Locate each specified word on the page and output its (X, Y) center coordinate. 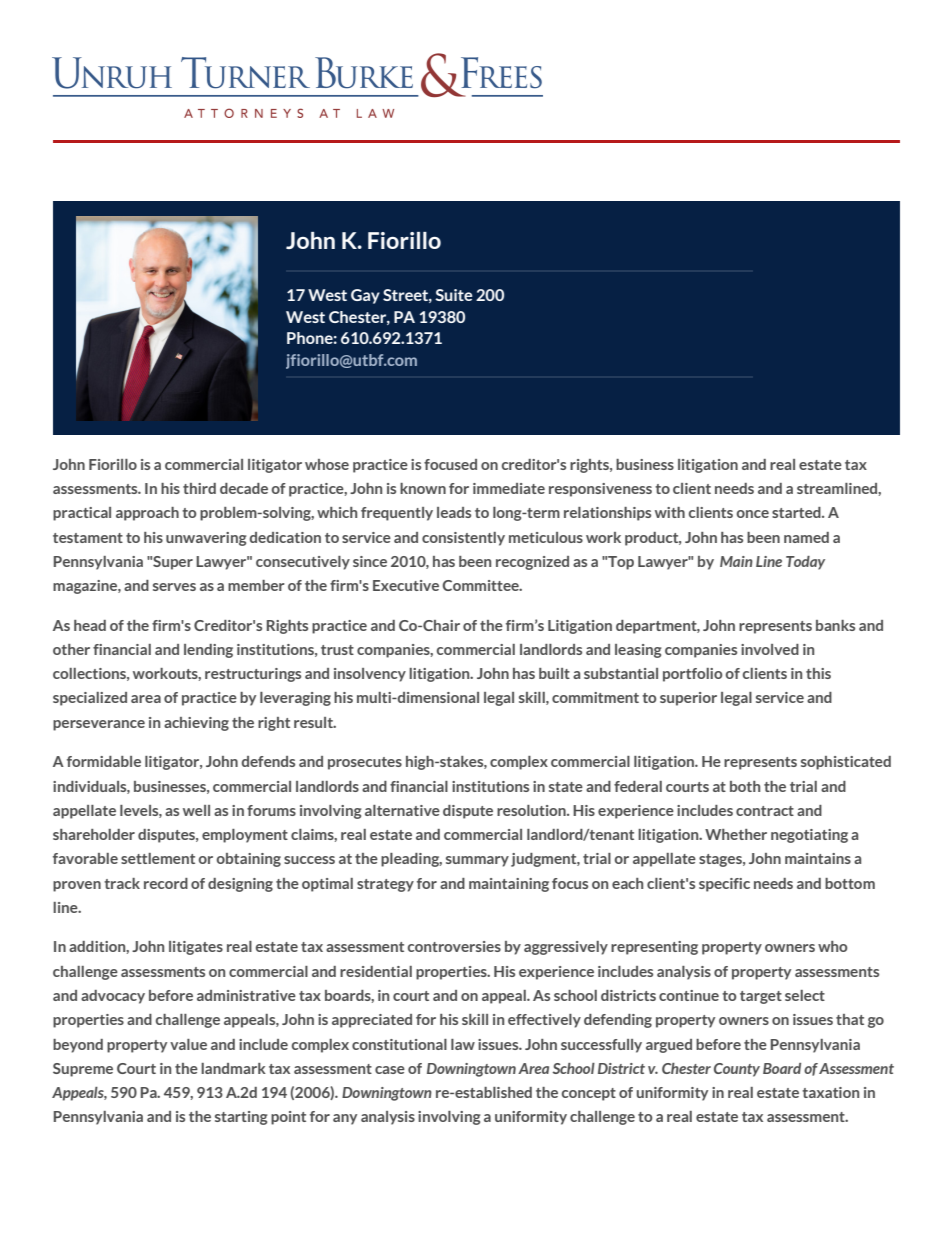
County (737, 1070)
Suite (453, 295)
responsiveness (600, 490)
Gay (365, 296)
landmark (233, 1068)
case (390, 1070)
